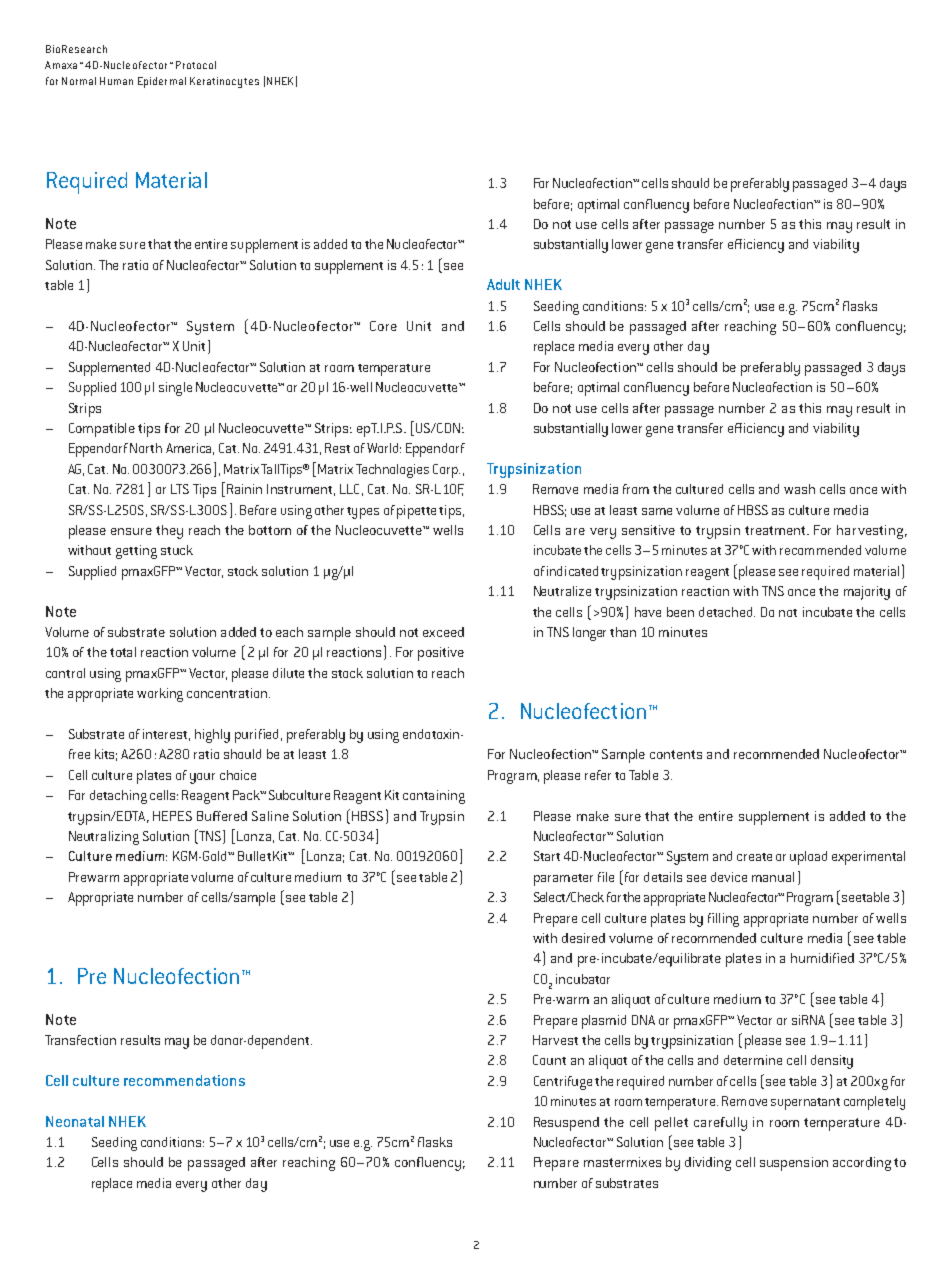 The width and height of the image is (952, 1270). What do you see at coordinates (503, 284) in the image?
I see `Adult` at bounding box center [503, 284].
